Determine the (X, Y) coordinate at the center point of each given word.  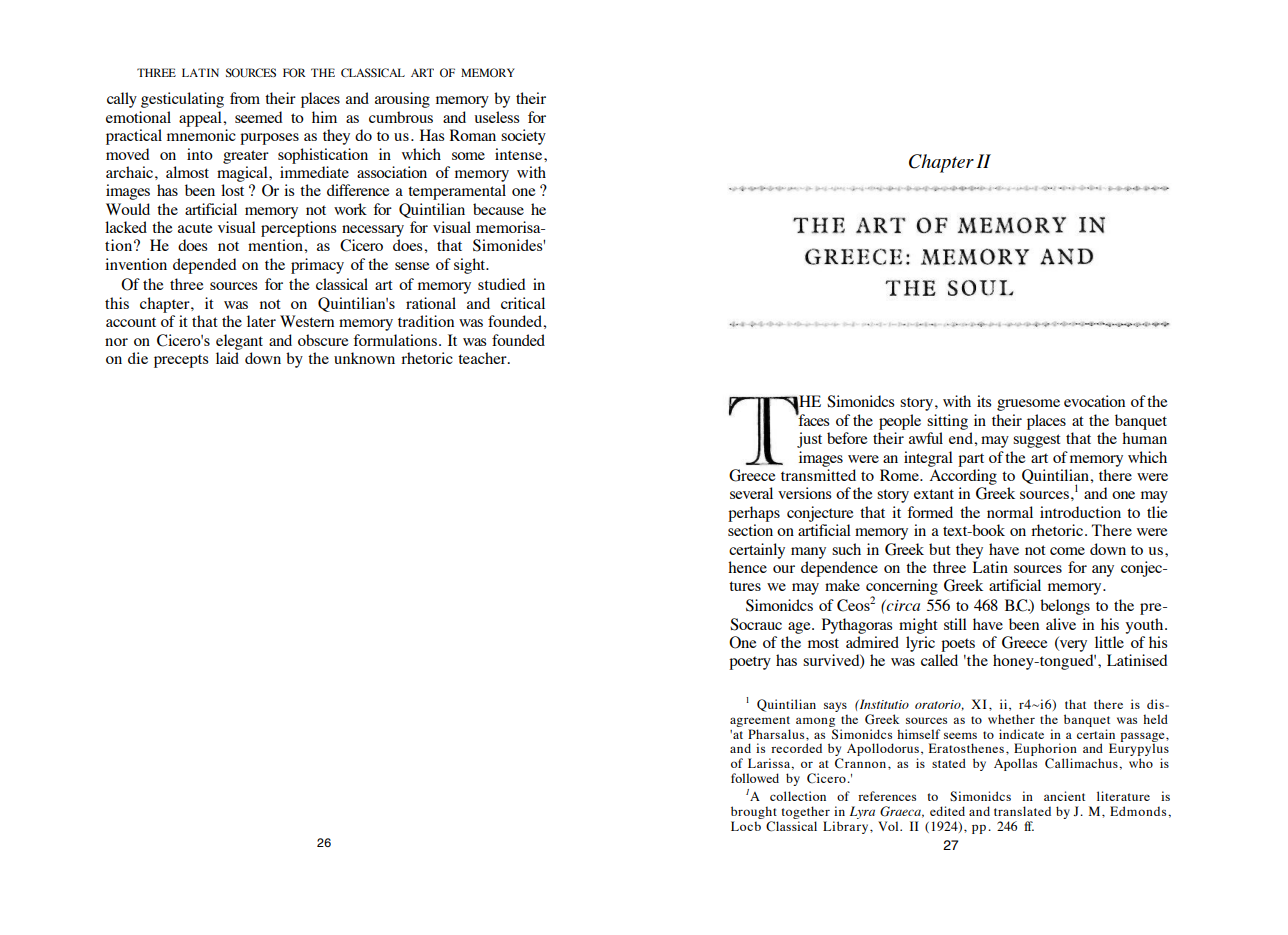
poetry (750, 663)
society (523, 137)
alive (1061, 624)
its (984, 401)
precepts (181, 361)
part (971, 460)
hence (747, 567)
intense (520, 154)
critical (523, 303)
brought (754, 812)
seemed (258, 117)
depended (204, 266)
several (751, 493)
